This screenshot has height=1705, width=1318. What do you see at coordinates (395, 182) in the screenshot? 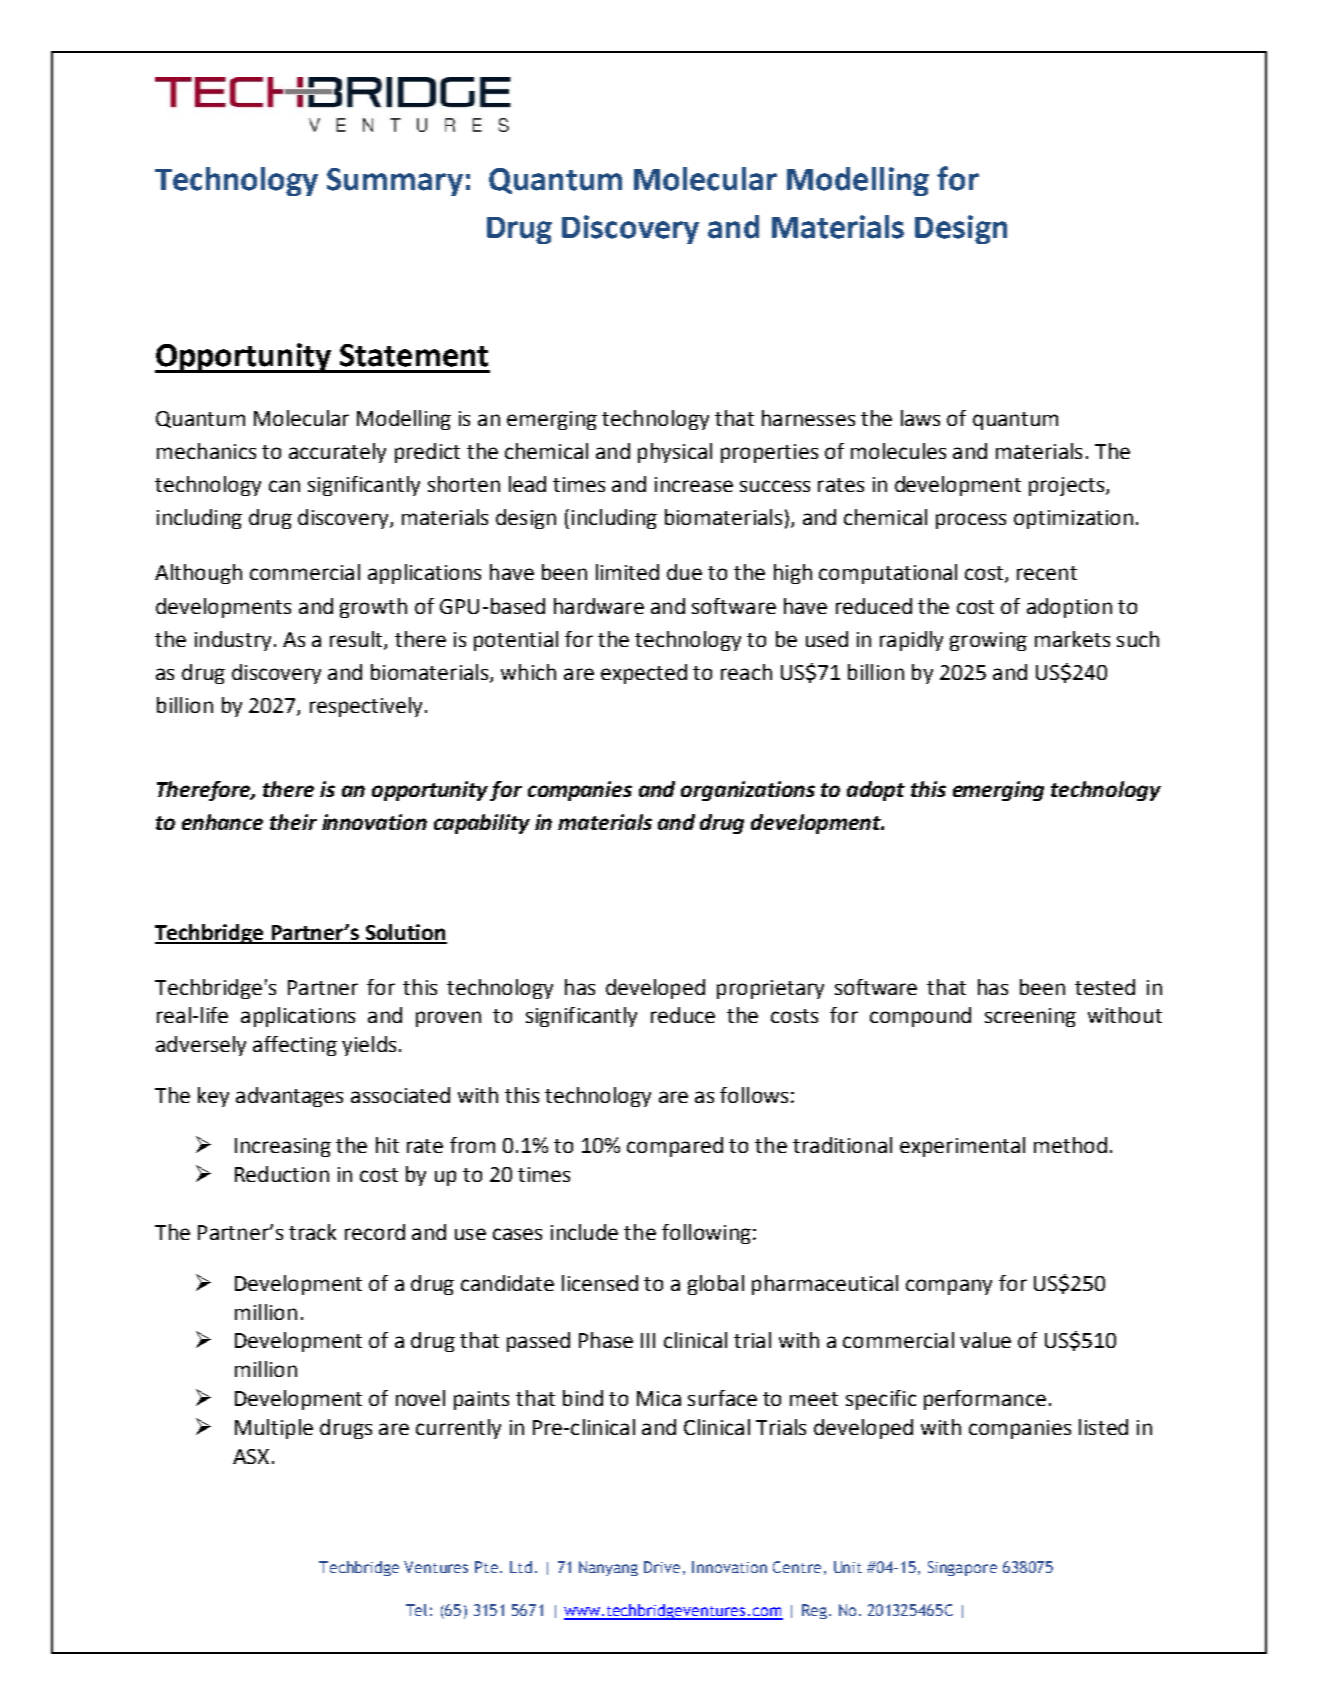
I see `Summary` at bounding box center [395, 182].
